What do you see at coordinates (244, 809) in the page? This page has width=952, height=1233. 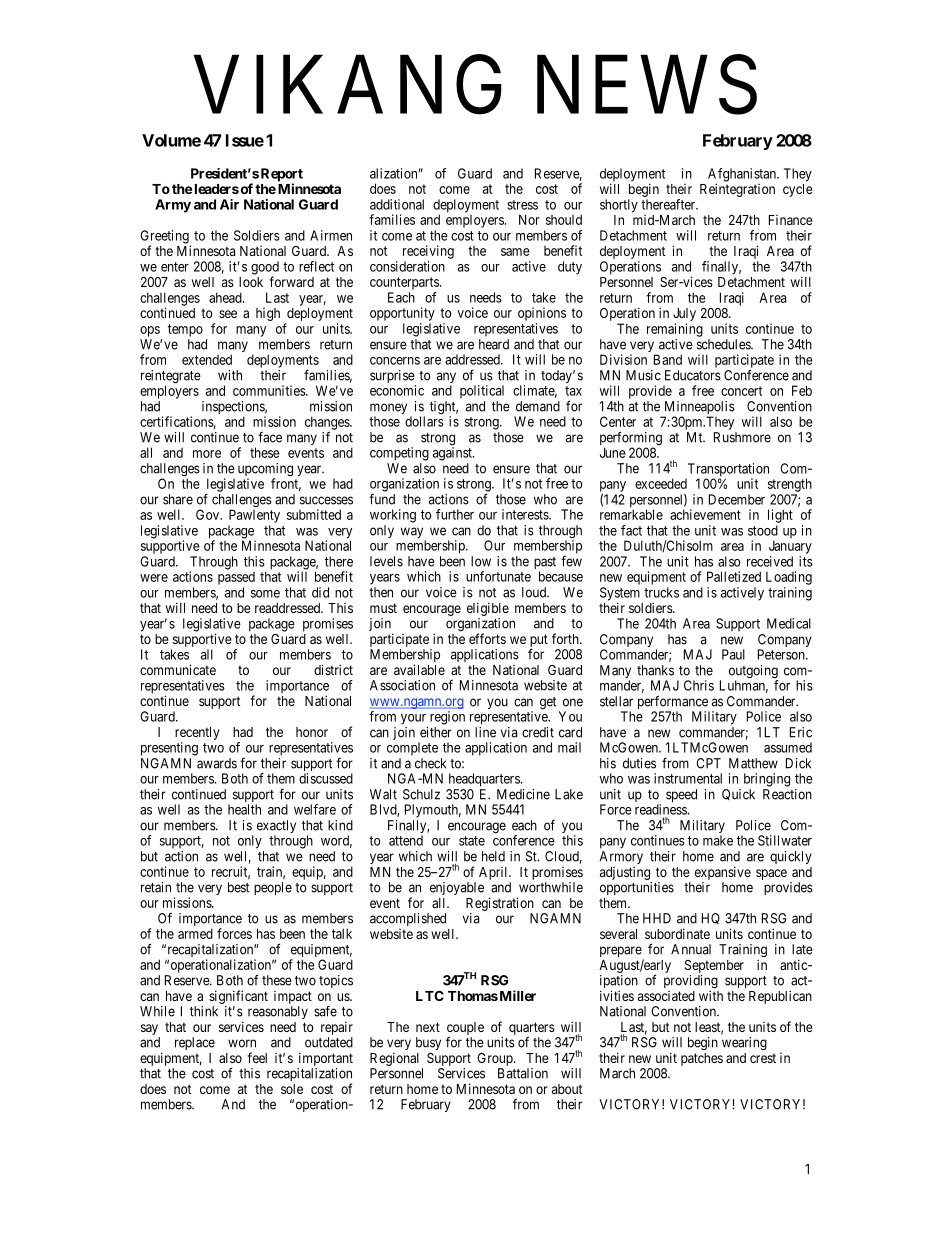 I see `health` at bounding box center [244, 809].
